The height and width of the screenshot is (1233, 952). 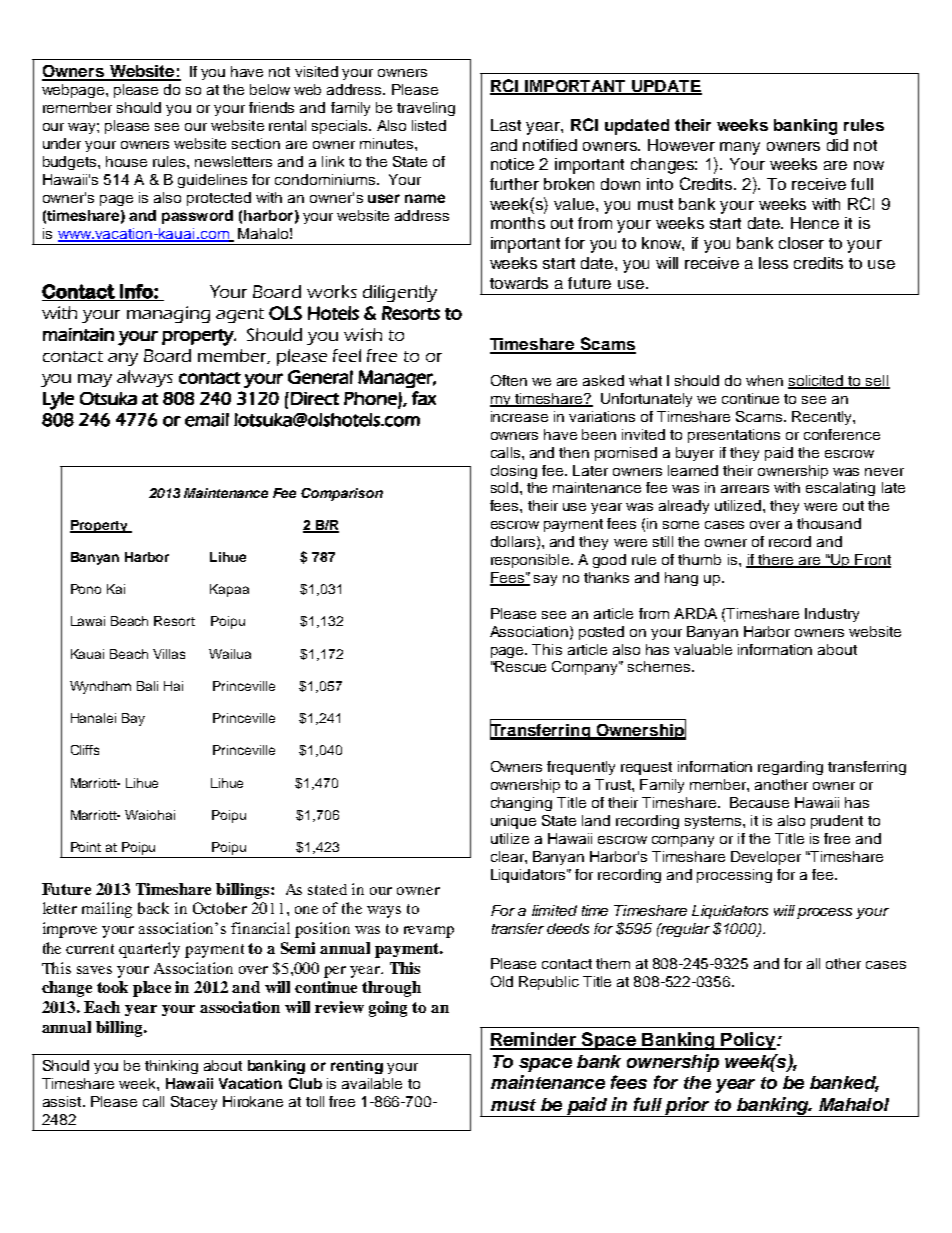 I want to click on arrears, so click(x=745, y=489).
